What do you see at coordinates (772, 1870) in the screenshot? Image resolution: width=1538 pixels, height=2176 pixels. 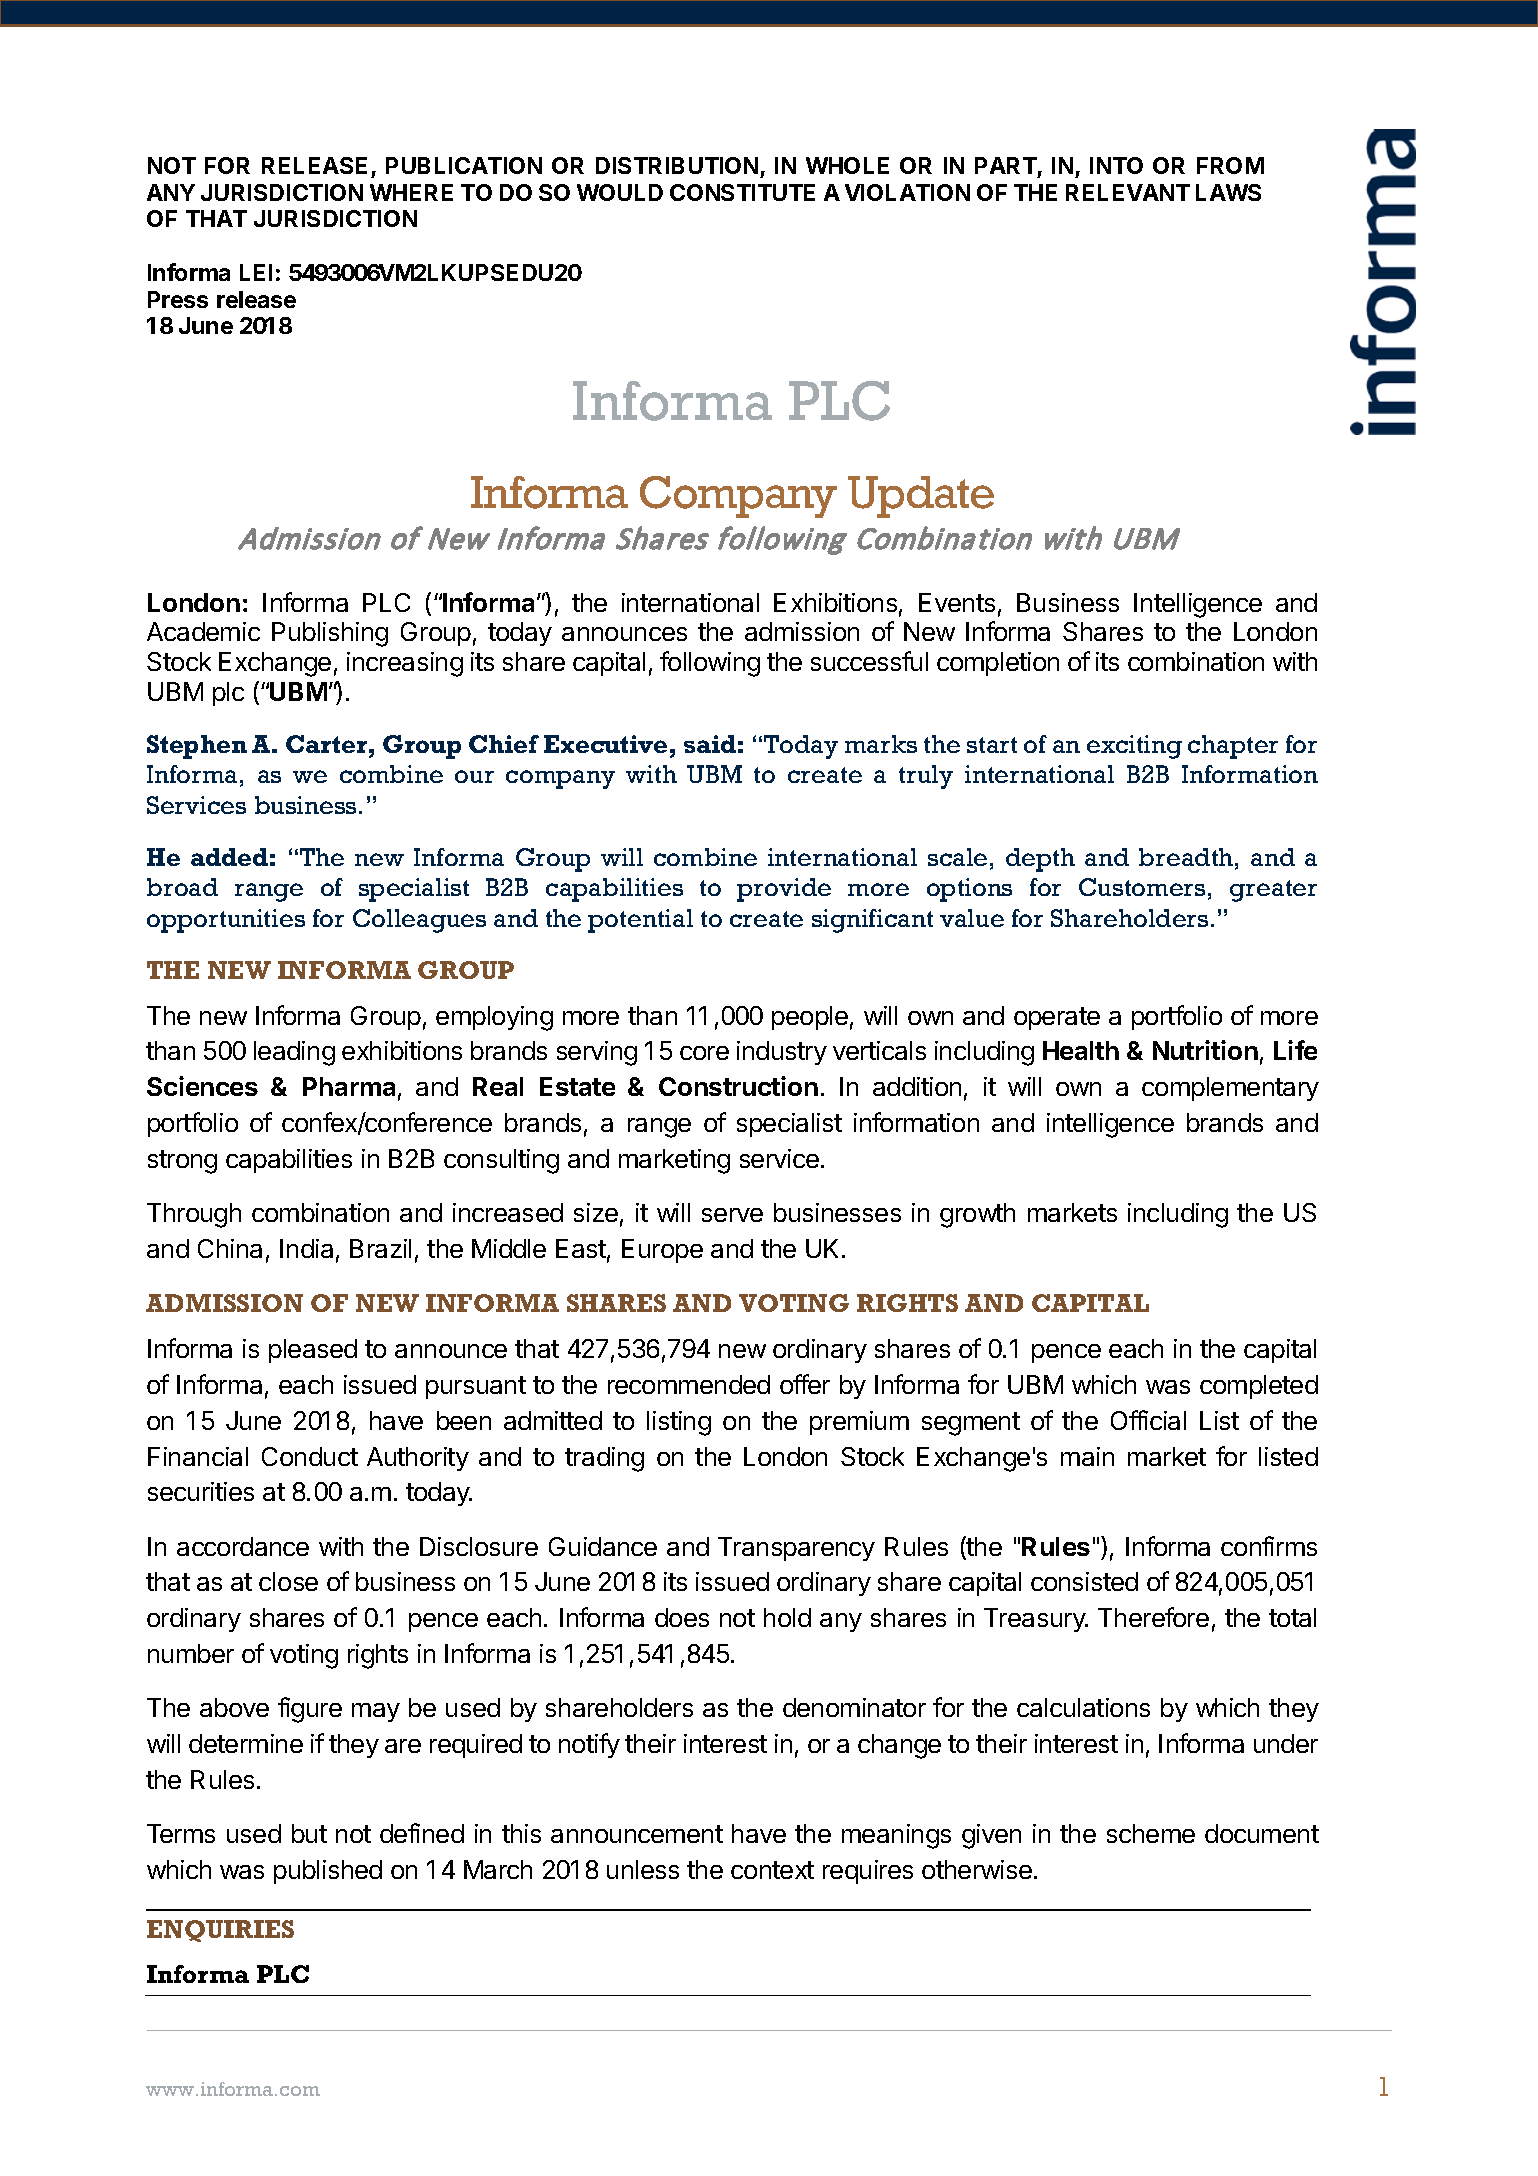 I see `context` at bounding box center [772, 1870].
